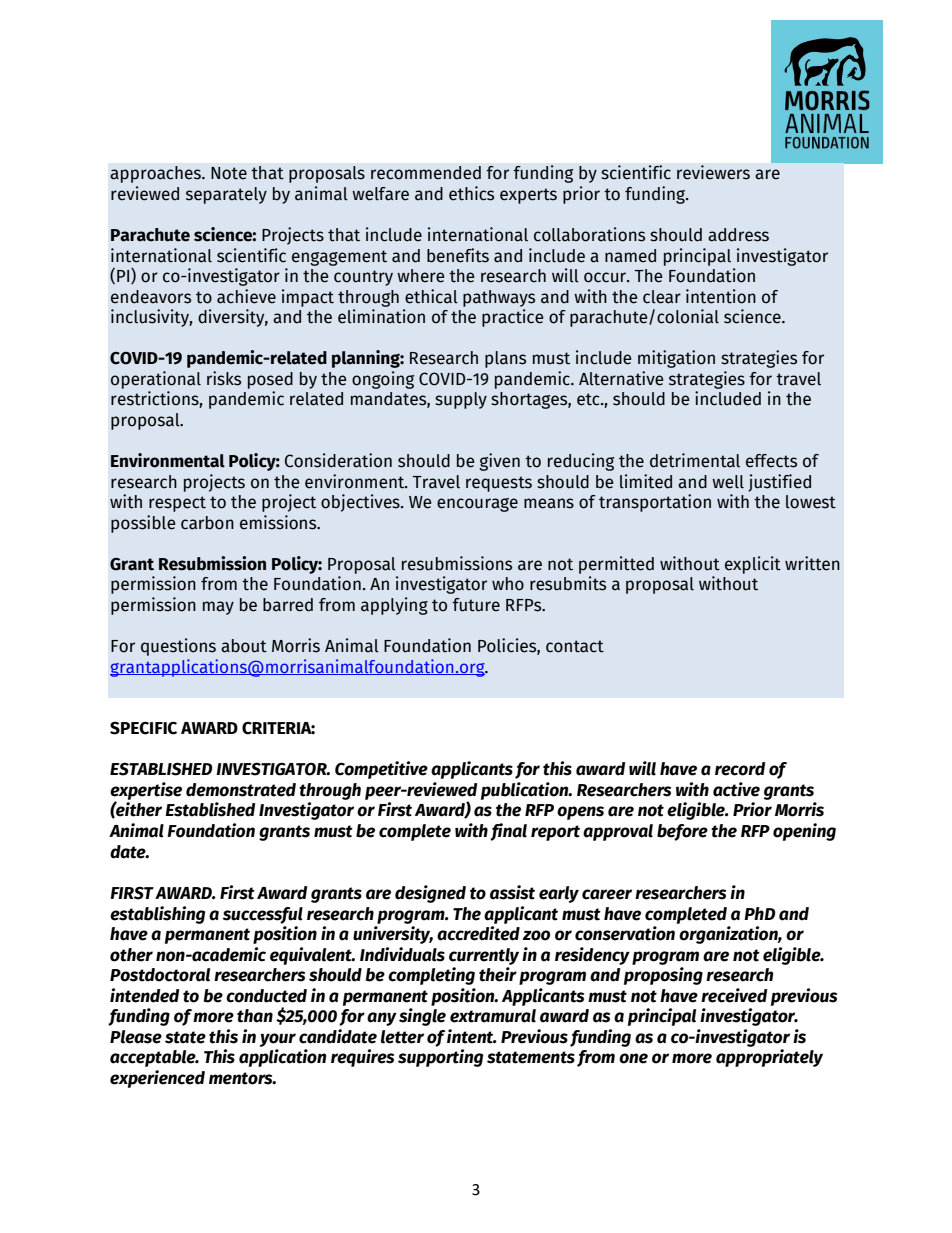 This page has width=952, height=1233. I want to click on acceptable, so click(154, 1058).
